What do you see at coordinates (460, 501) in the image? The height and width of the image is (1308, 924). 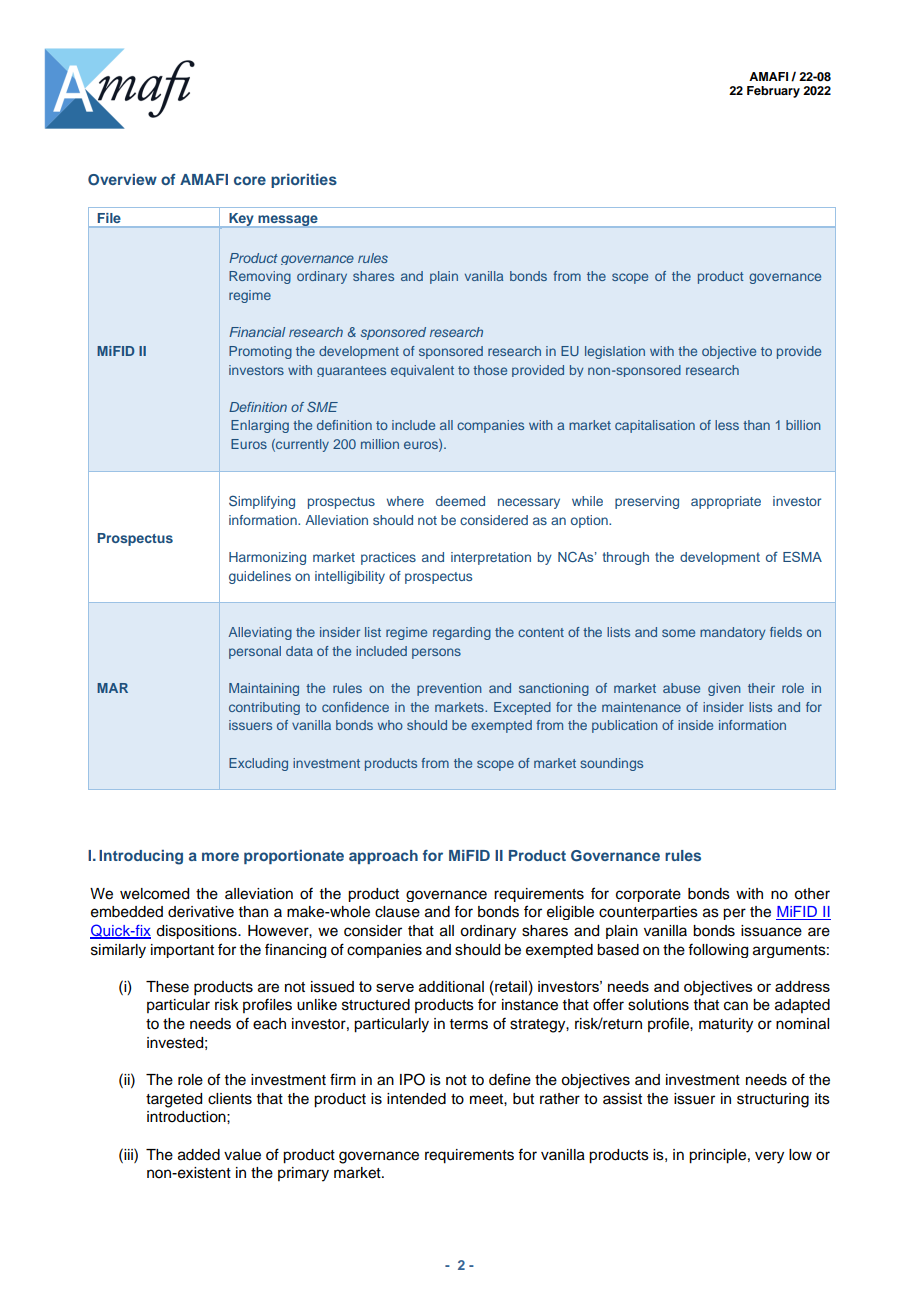 I see `deemed` at bounding box center [460, 501].
